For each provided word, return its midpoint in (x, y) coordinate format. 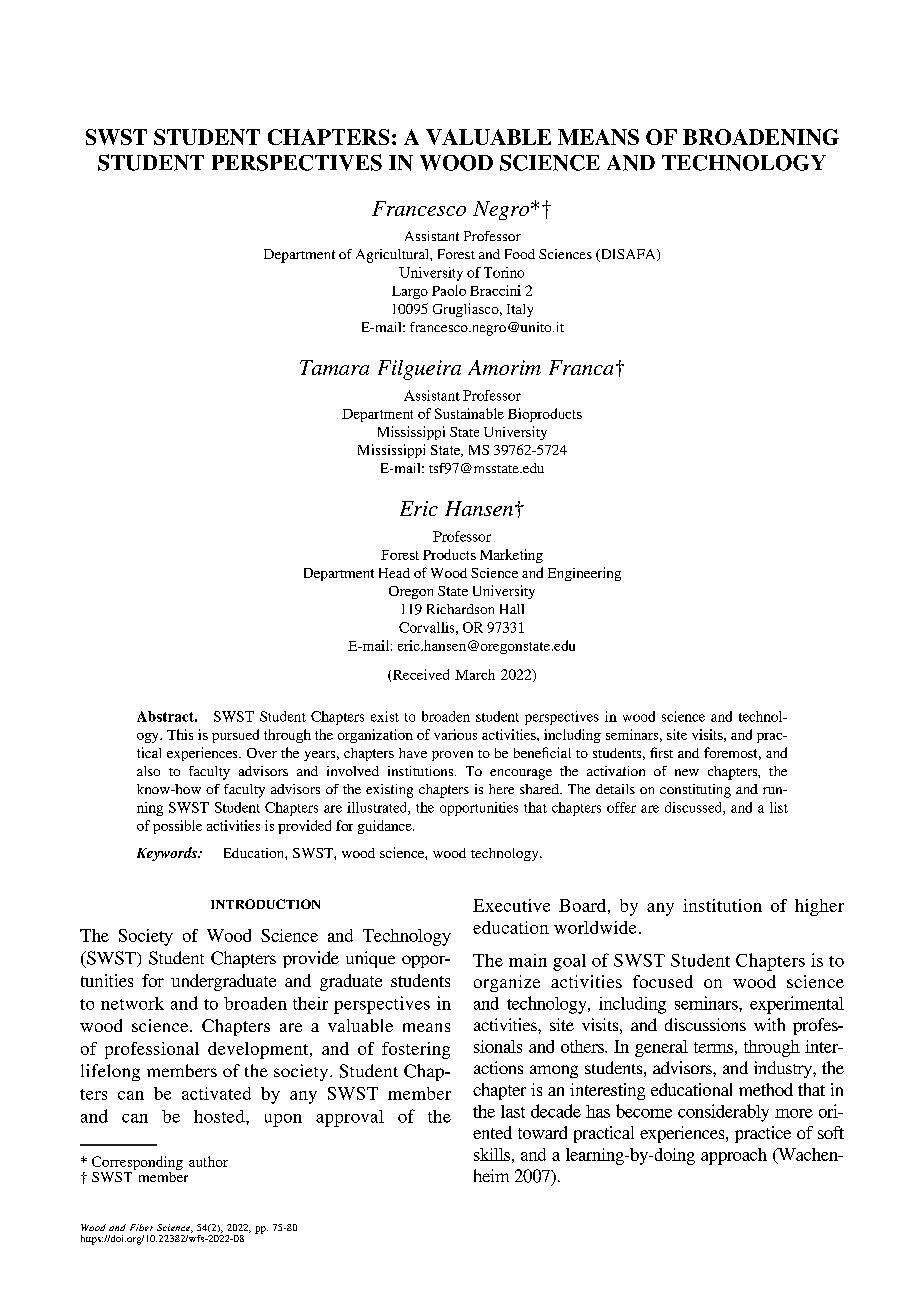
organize (507, 983)
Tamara (334, 367)
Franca (581, 367)
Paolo (449, 290)
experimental (797, 1005)
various (455, 734)
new (687, 772)
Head (394, 573)
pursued (235, 736)
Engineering (584, 574)
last (513, 1111)
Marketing (511, 556)
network (132, 1003)
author (208, 1161)
